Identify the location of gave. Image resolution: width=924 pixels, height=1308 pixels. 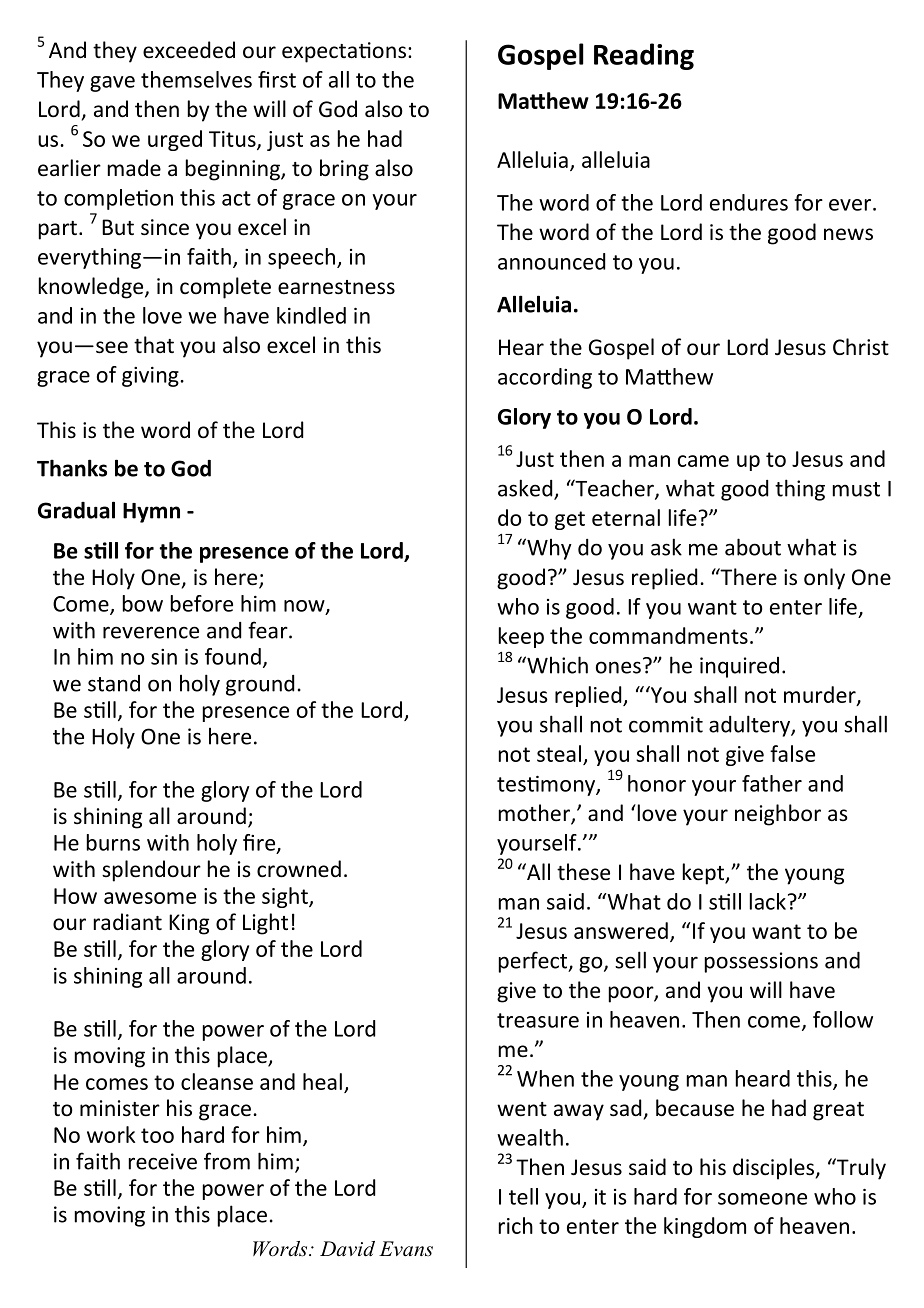
(112, 84).
